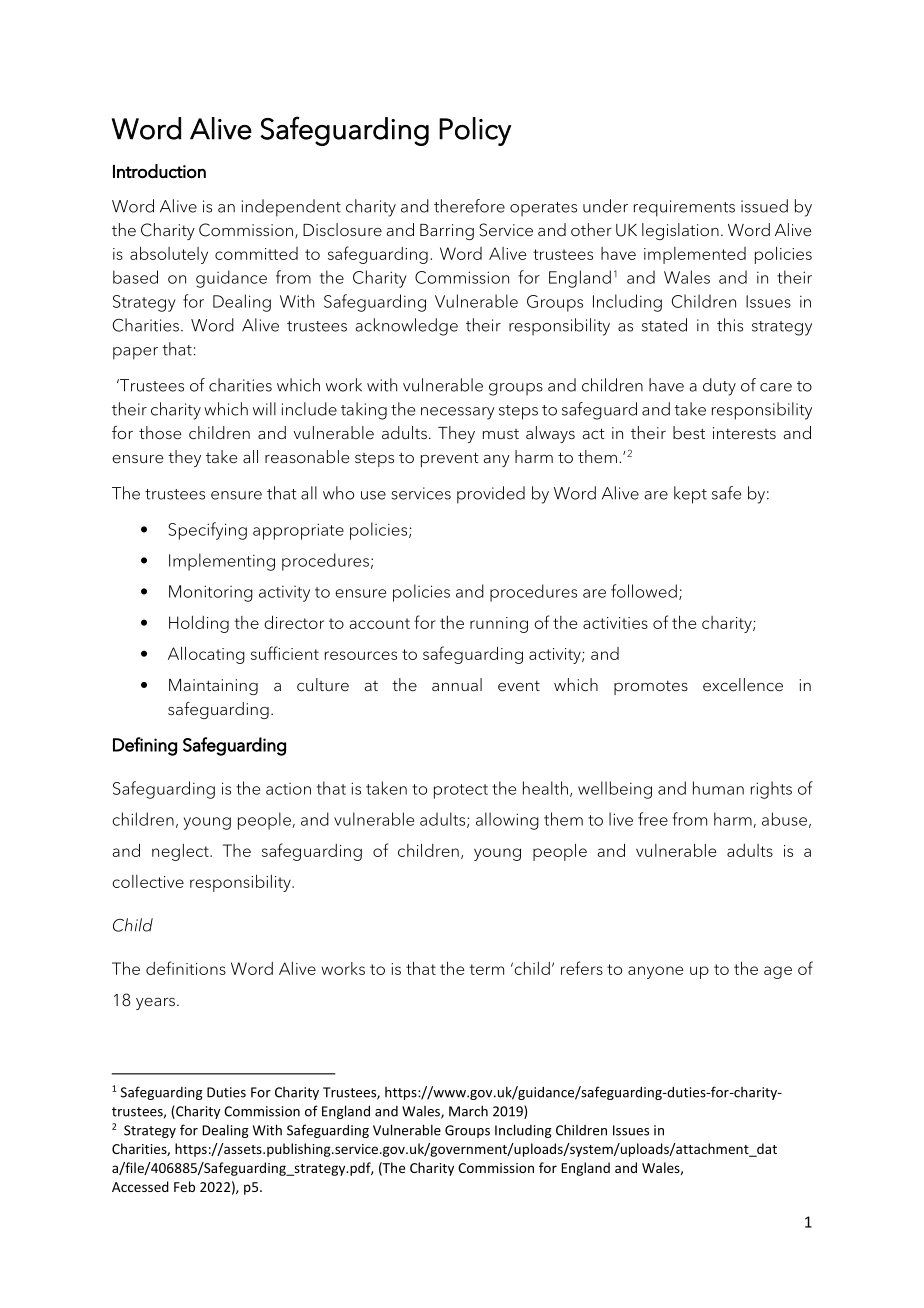  What do you see at coordinates (684, 208) in the screenshot?
I see `requirements` at bounding box center [684, 208].
